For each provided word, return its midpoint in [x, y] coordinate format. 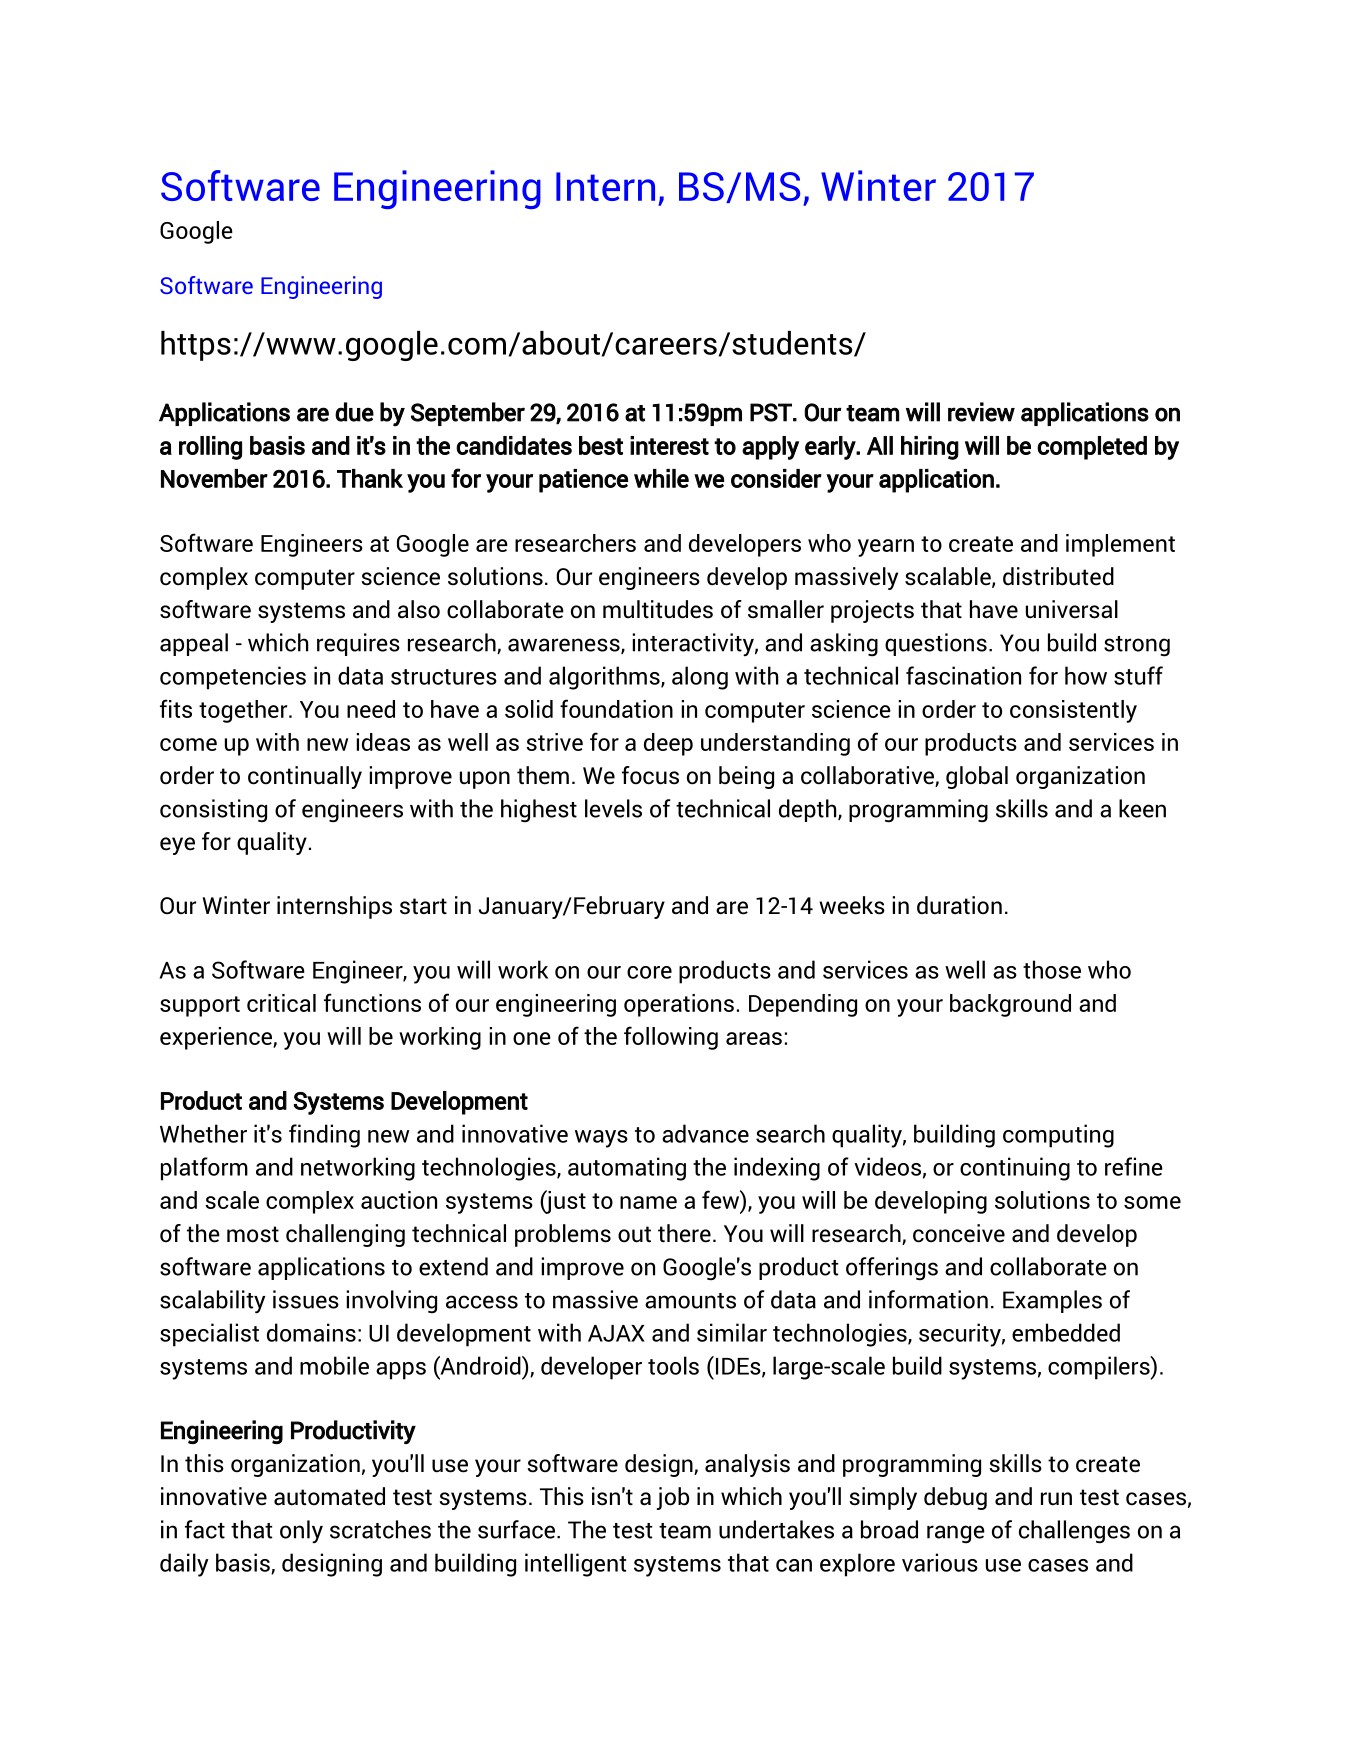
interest [669, 445]
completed [1092, 448]
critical [281, 1003]
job [673, 1498]
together [244, 711]
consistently [1073, 711]
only [301, 1531]
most [253, 1234]
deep [668, 744]
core [649, 972]
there [684, 1233]
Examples [1052, 1301]
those [1052, 969]
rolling [210, 448]
